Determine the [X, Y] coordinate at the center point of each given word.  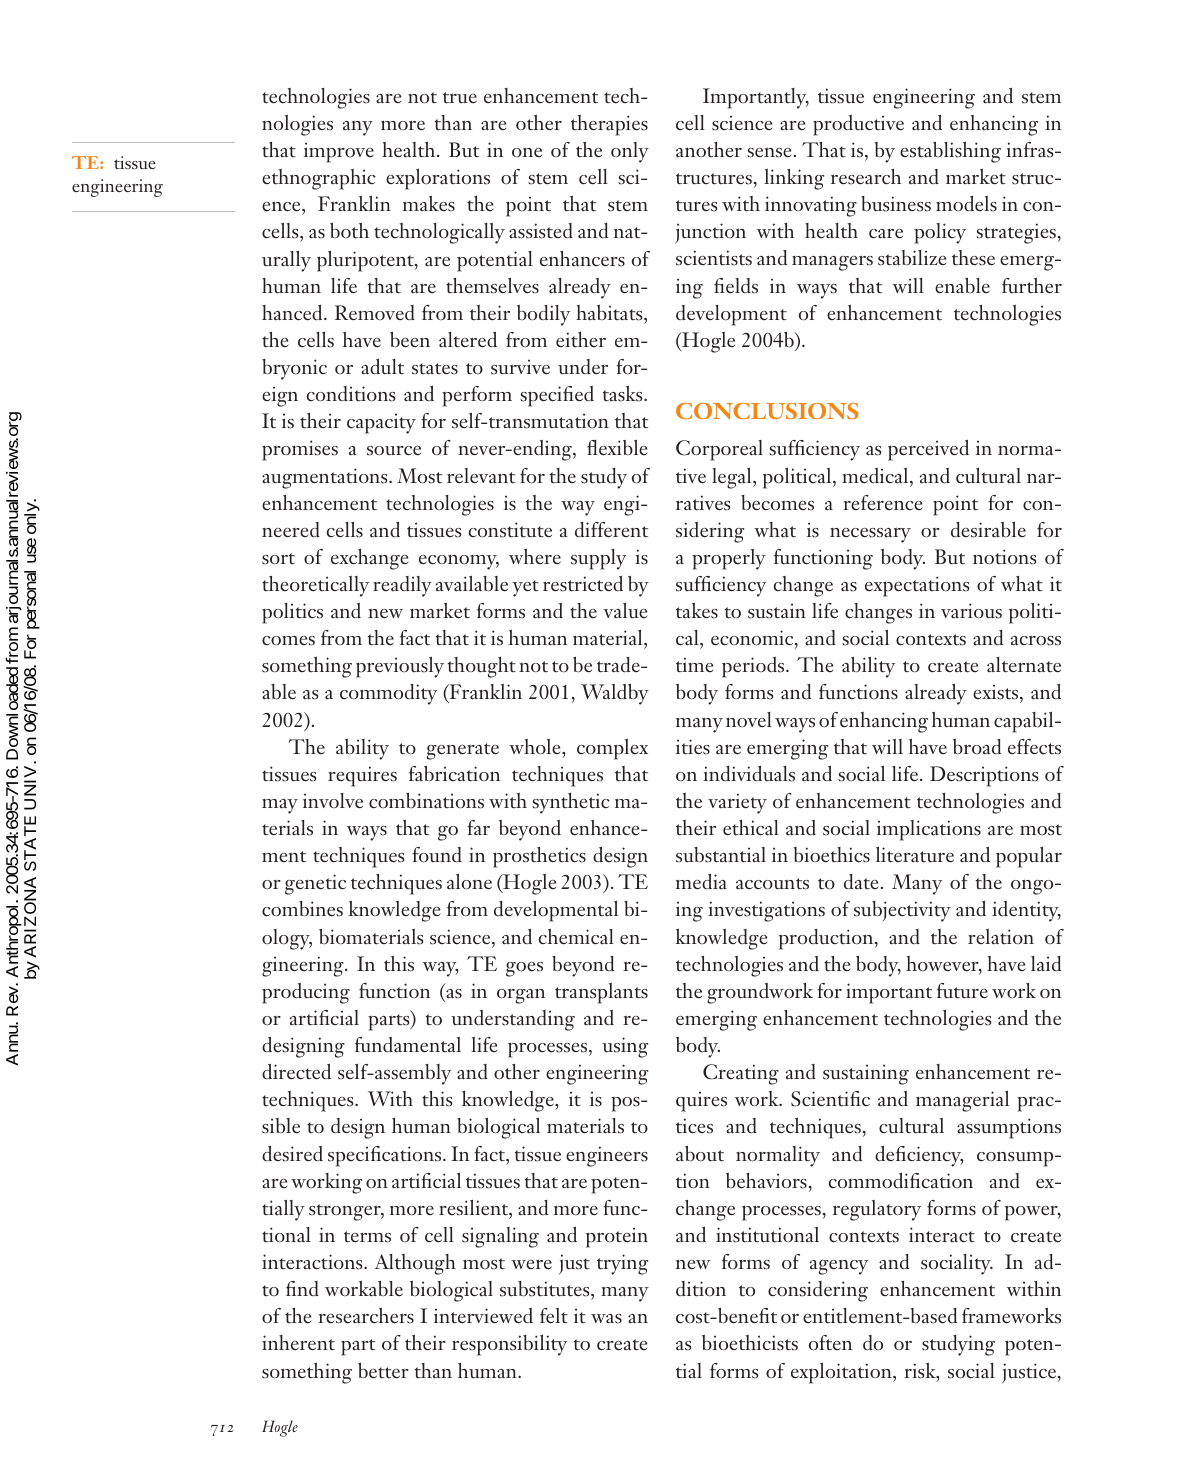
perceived [928, 450]
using [625, 1047]
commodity [388, 694]
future [962, 991]
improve [339, 152]
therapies [609, 125]
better [383, 1371]
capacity [381, 423]
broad [977, 747]
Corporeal [719, 450]
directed [296, 1072]
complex [612, 749]
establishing [950, 152]
